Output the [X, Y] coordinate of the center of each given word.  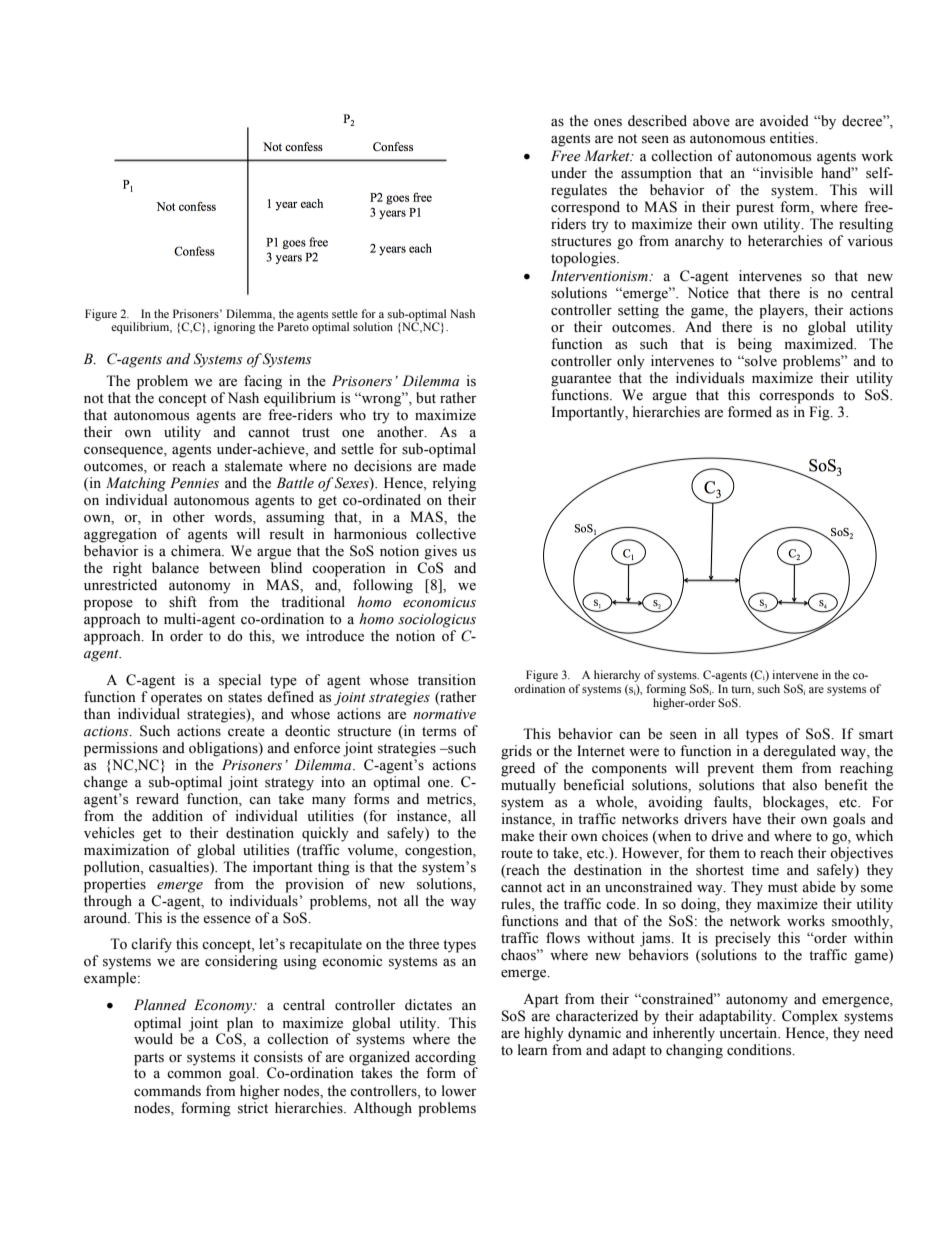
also [804, 785]
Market [608, 155]
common [194, 1075]
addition [177, 816]
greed [518, 769]
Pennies [194, 483]
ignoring [235, 328]
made [459, 466]
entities [793, 138]
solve [760, 361]
